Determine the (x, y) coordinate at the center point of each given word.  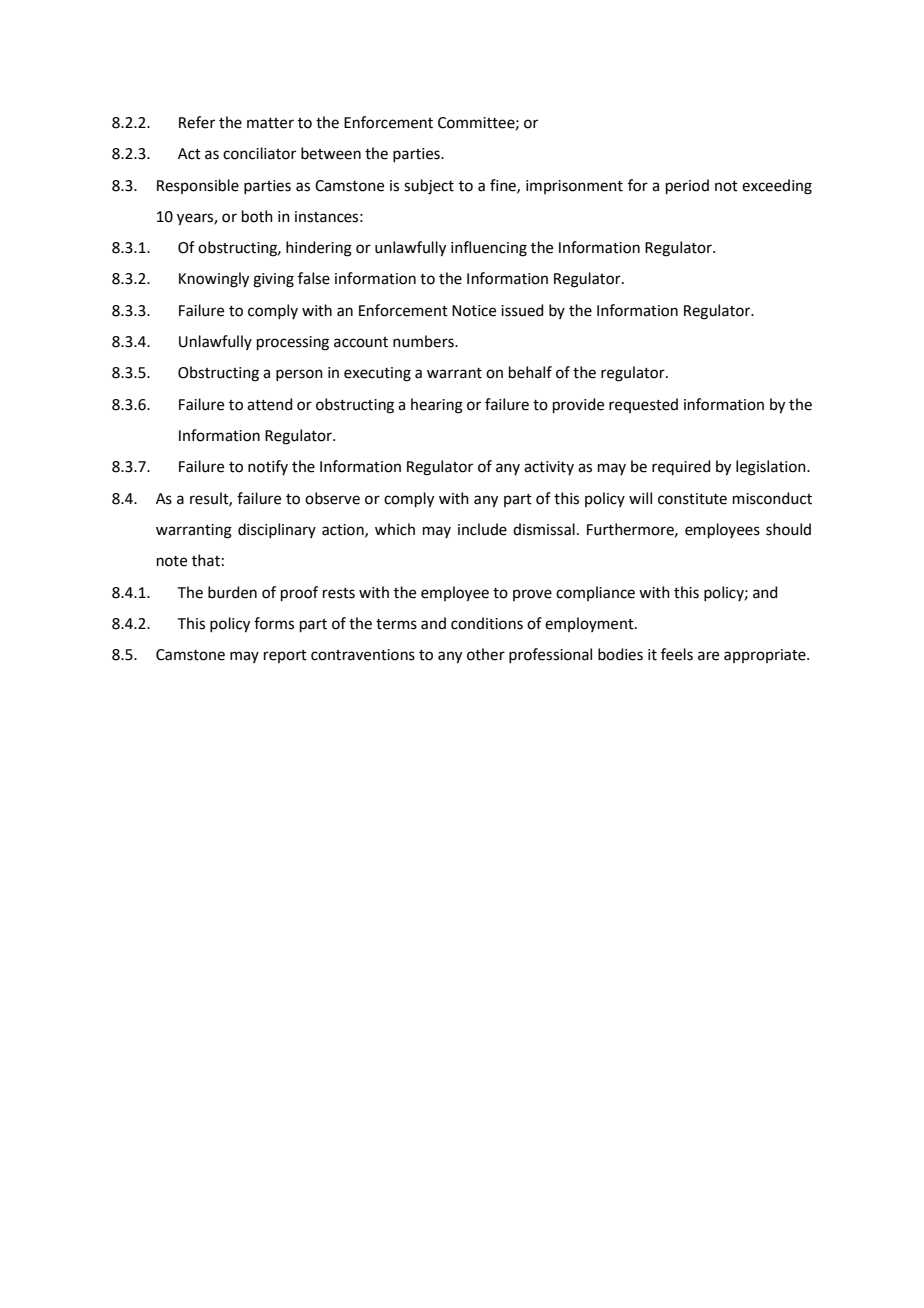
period (687, 186)
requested (643, 405)
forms (274, 623)
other (486, 654)
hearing (437, 406)
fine (504, 186)
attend (270, 404)
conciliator (259, 153)
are (708, 656)
